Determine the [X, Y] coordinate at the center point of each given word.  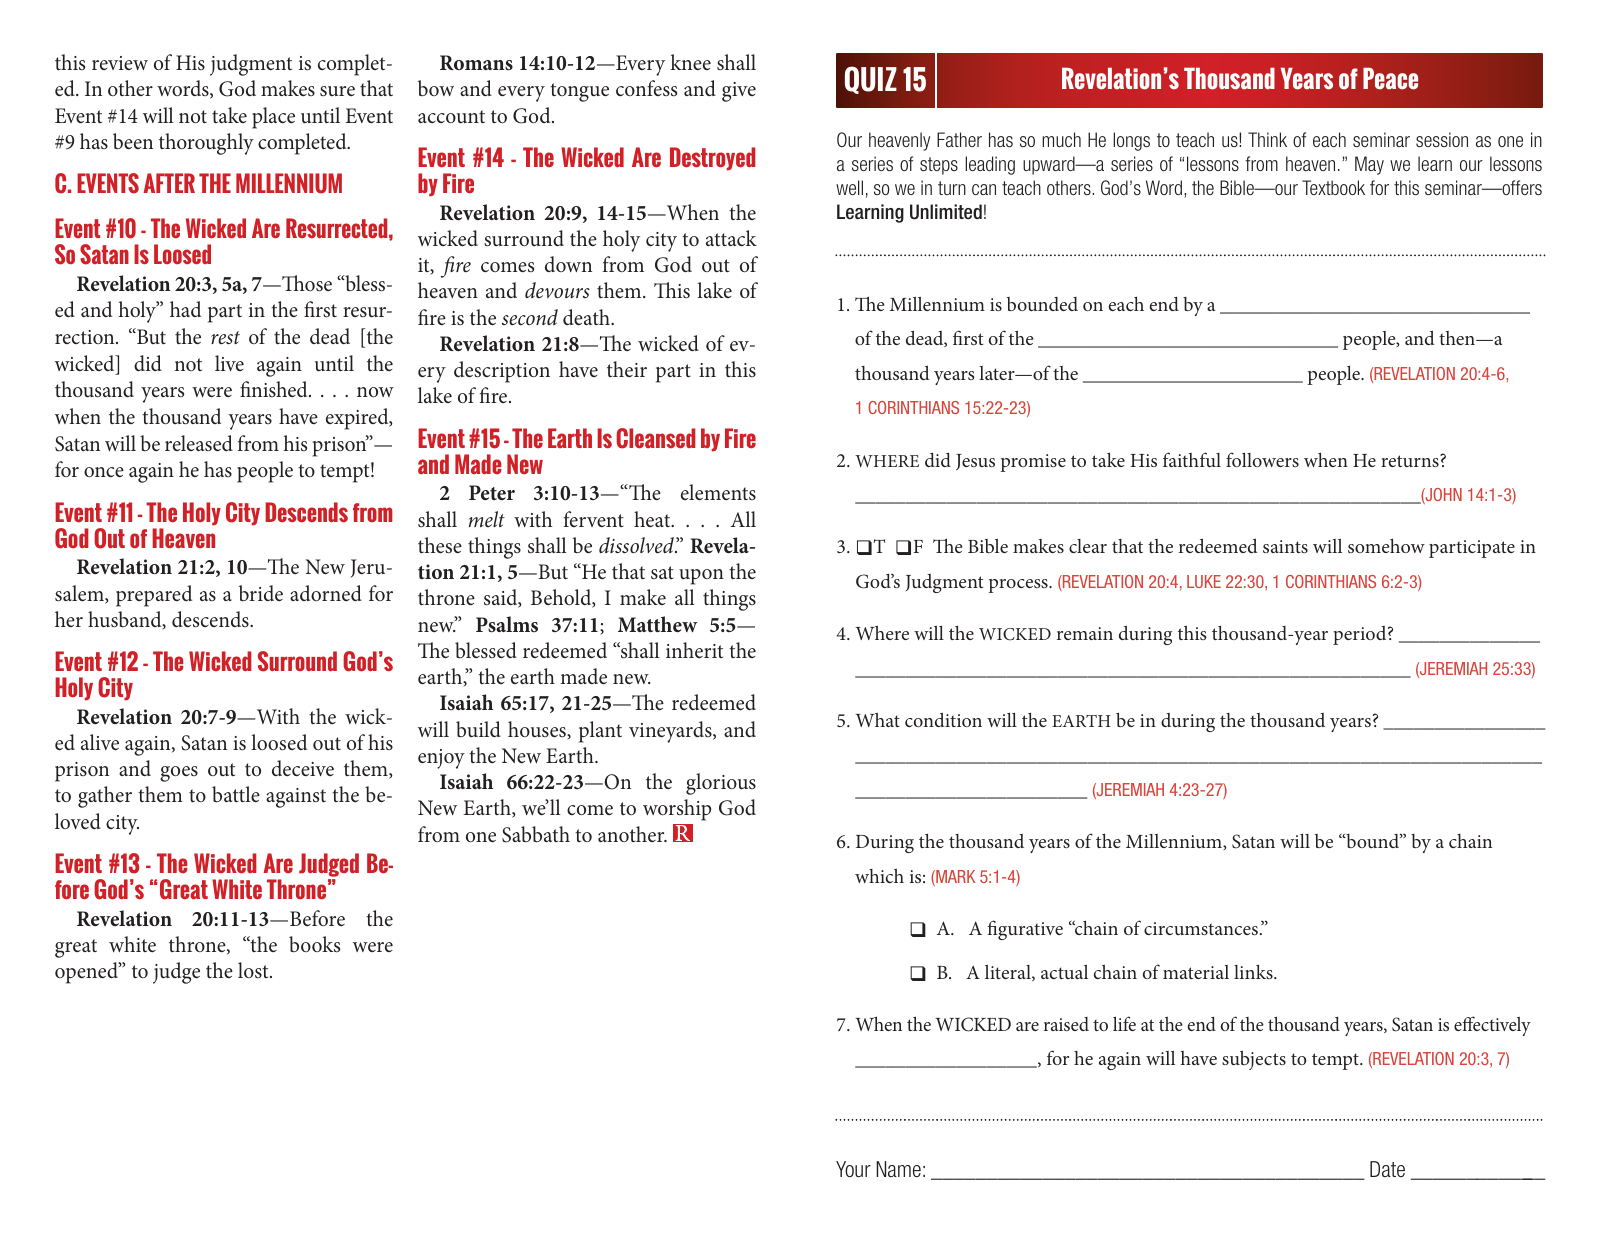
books [314, 944]
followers [1262, 459]
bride [261, 593]
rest [225, 337]
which [879, 875]
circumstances [1202, 928]
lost [254, 970]
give [739, 92]
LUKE [1204, 581]
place [273, 118]
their [627, 369]
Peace [1390, 78]
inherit [694, 650]
